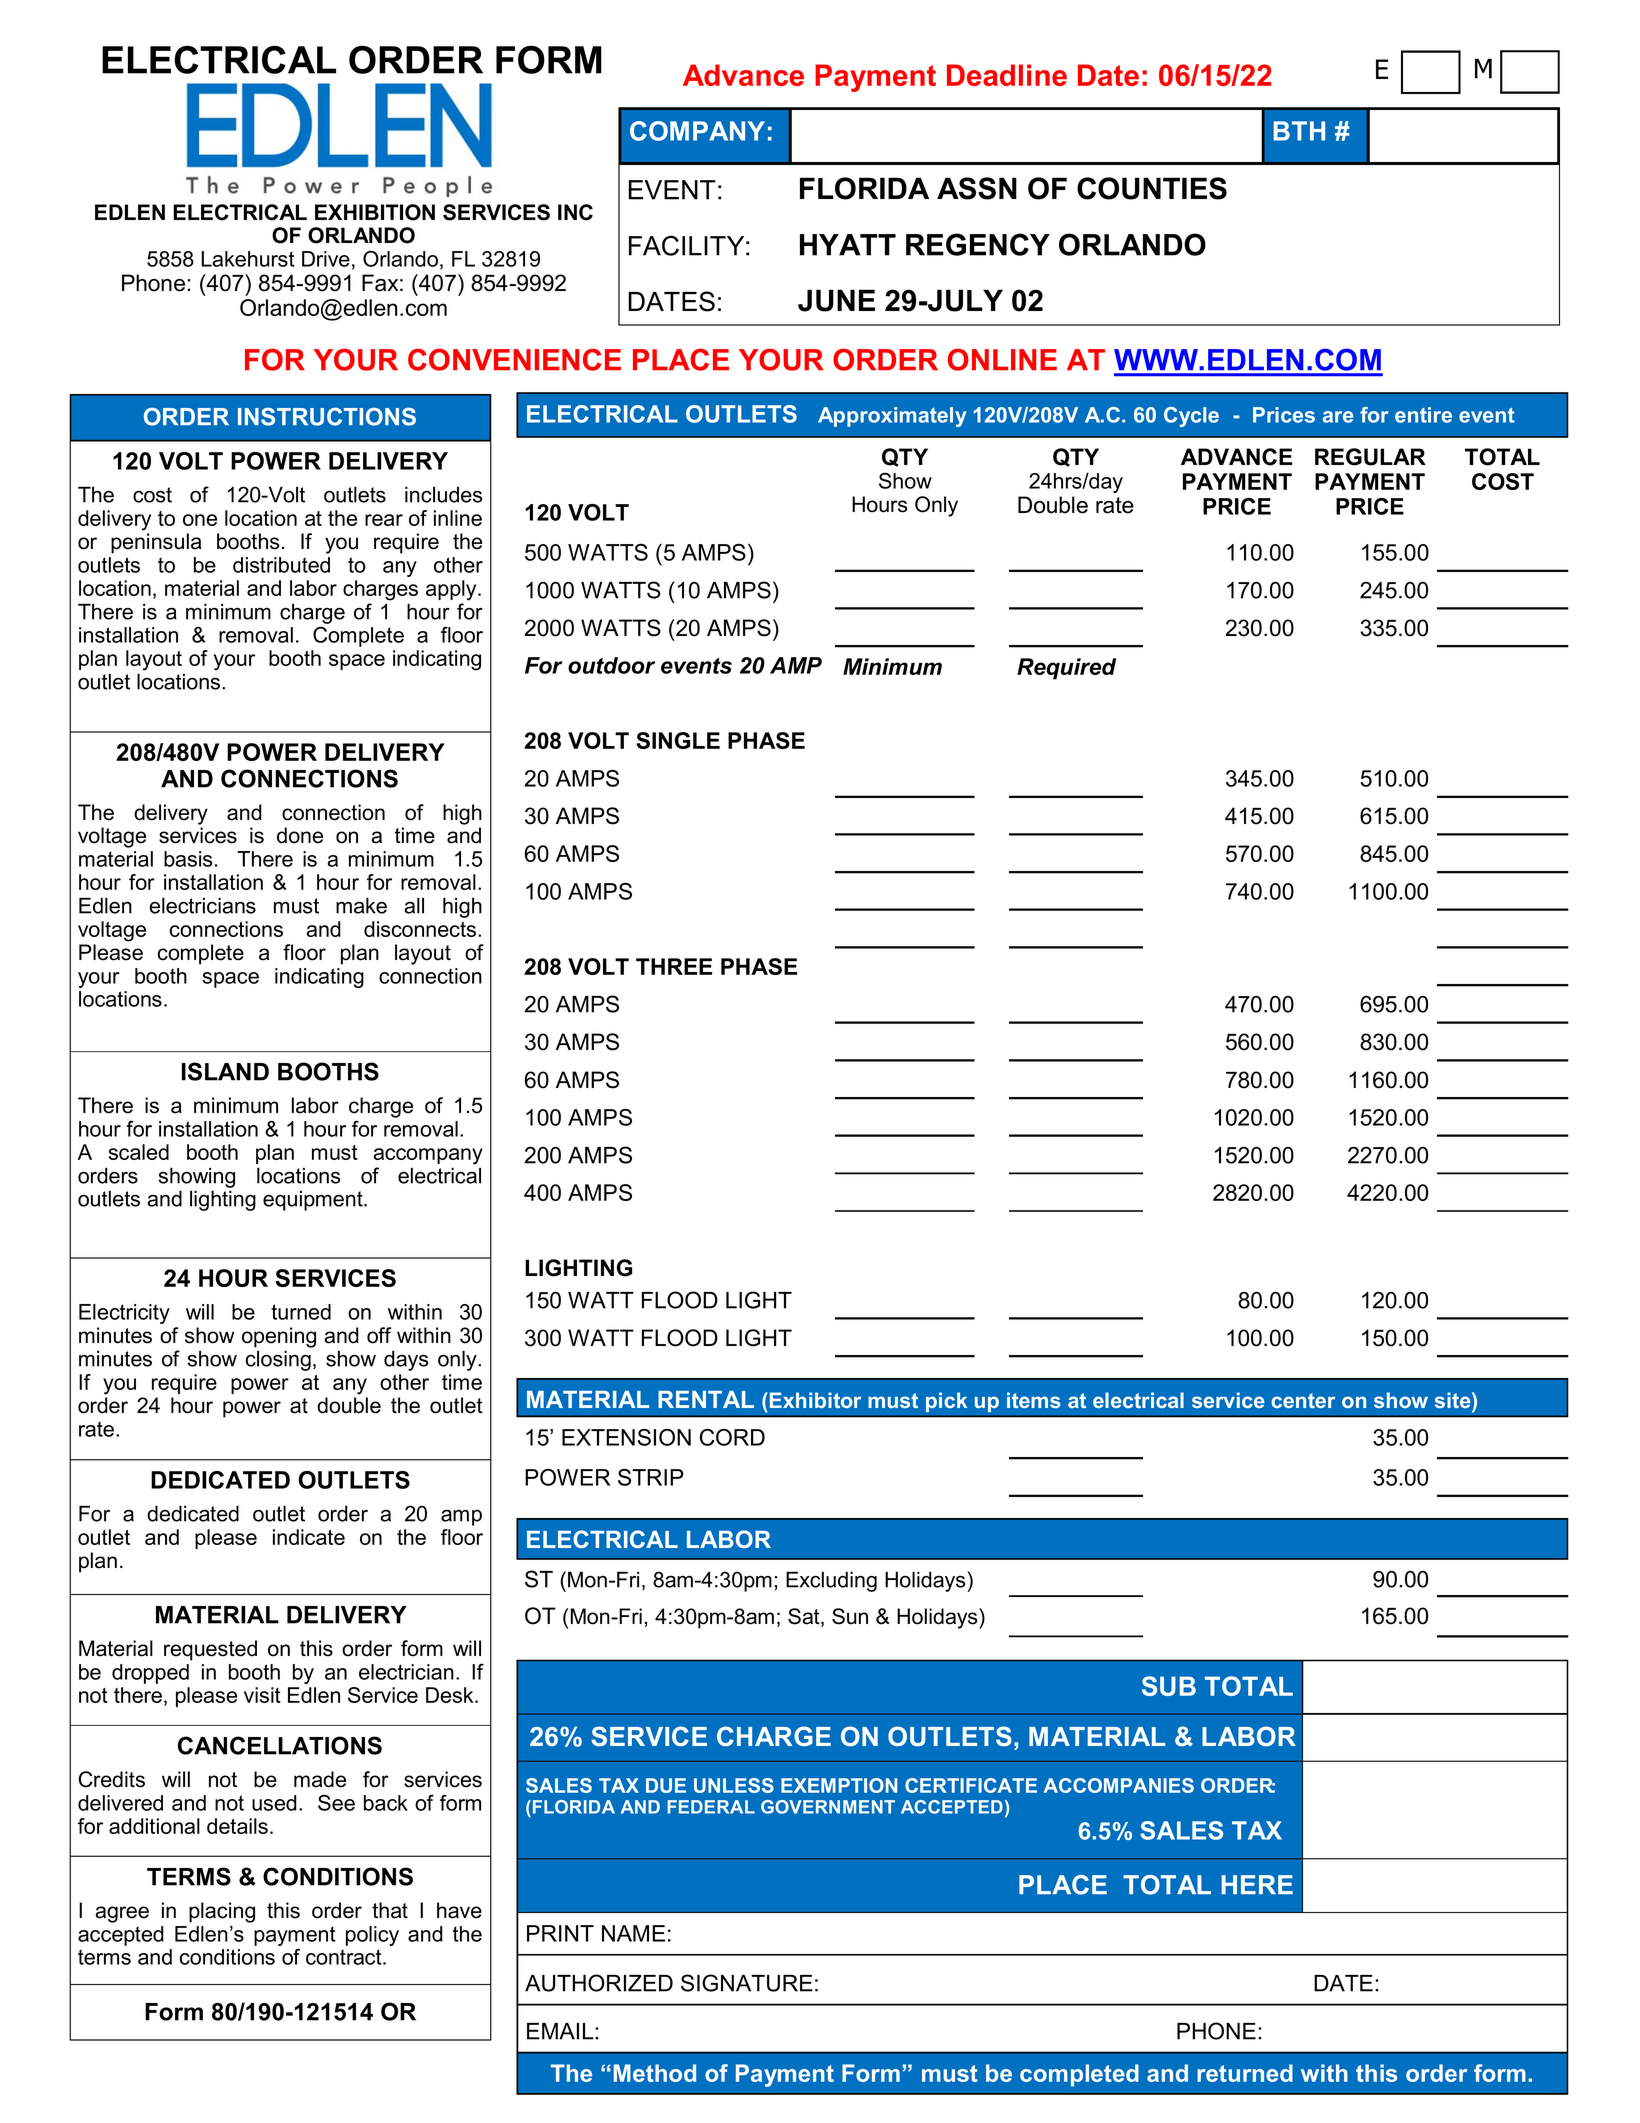  What do you see at coordinates (375, 212) in the page?
I see `EXHIBITION` at bounding box center [375, 212].
